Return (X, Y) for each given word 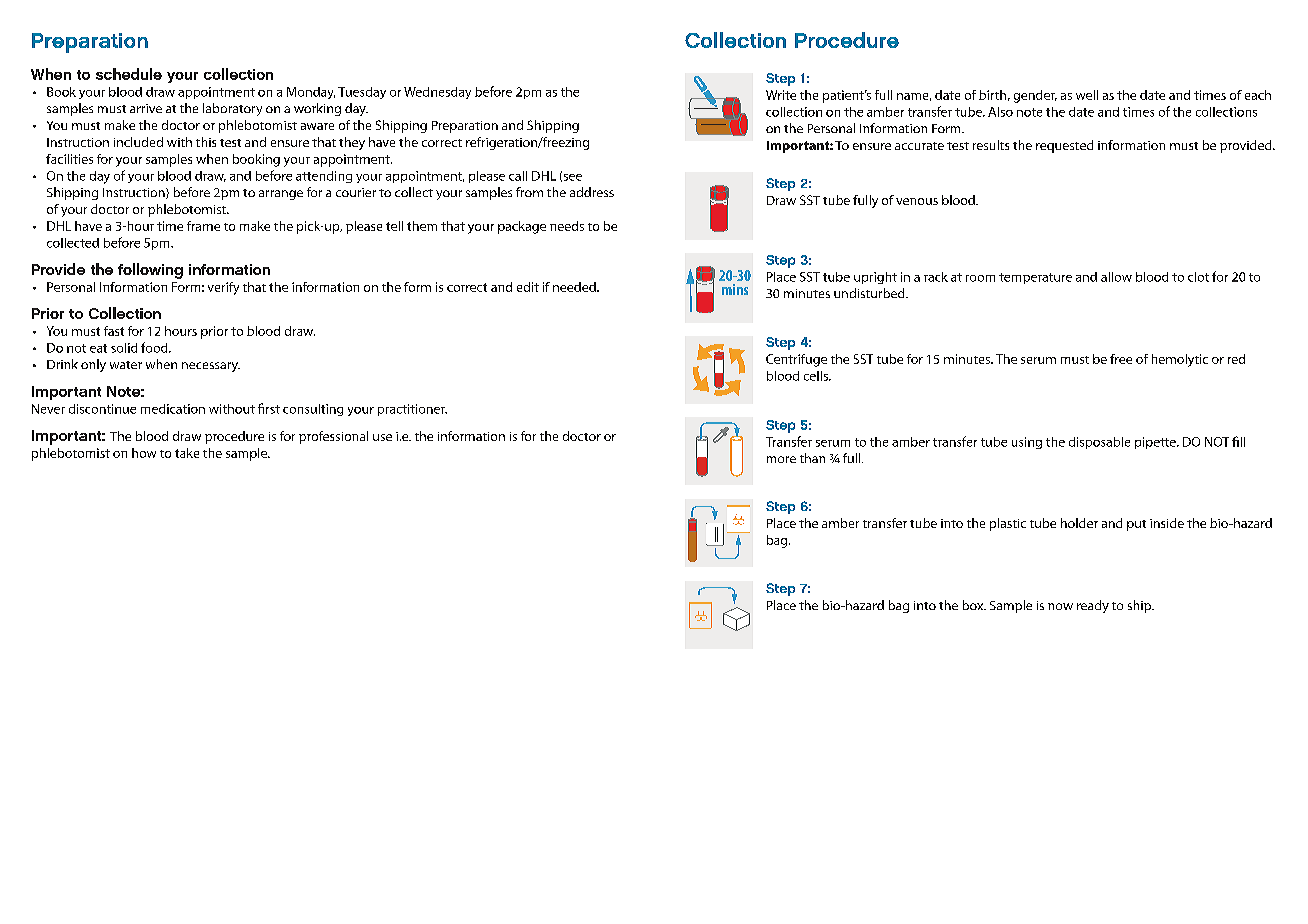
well (1087, 95)
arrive (146, 108)
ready (1093, 606)
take (187, 453)
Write (781, 95)
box (974, 605)
